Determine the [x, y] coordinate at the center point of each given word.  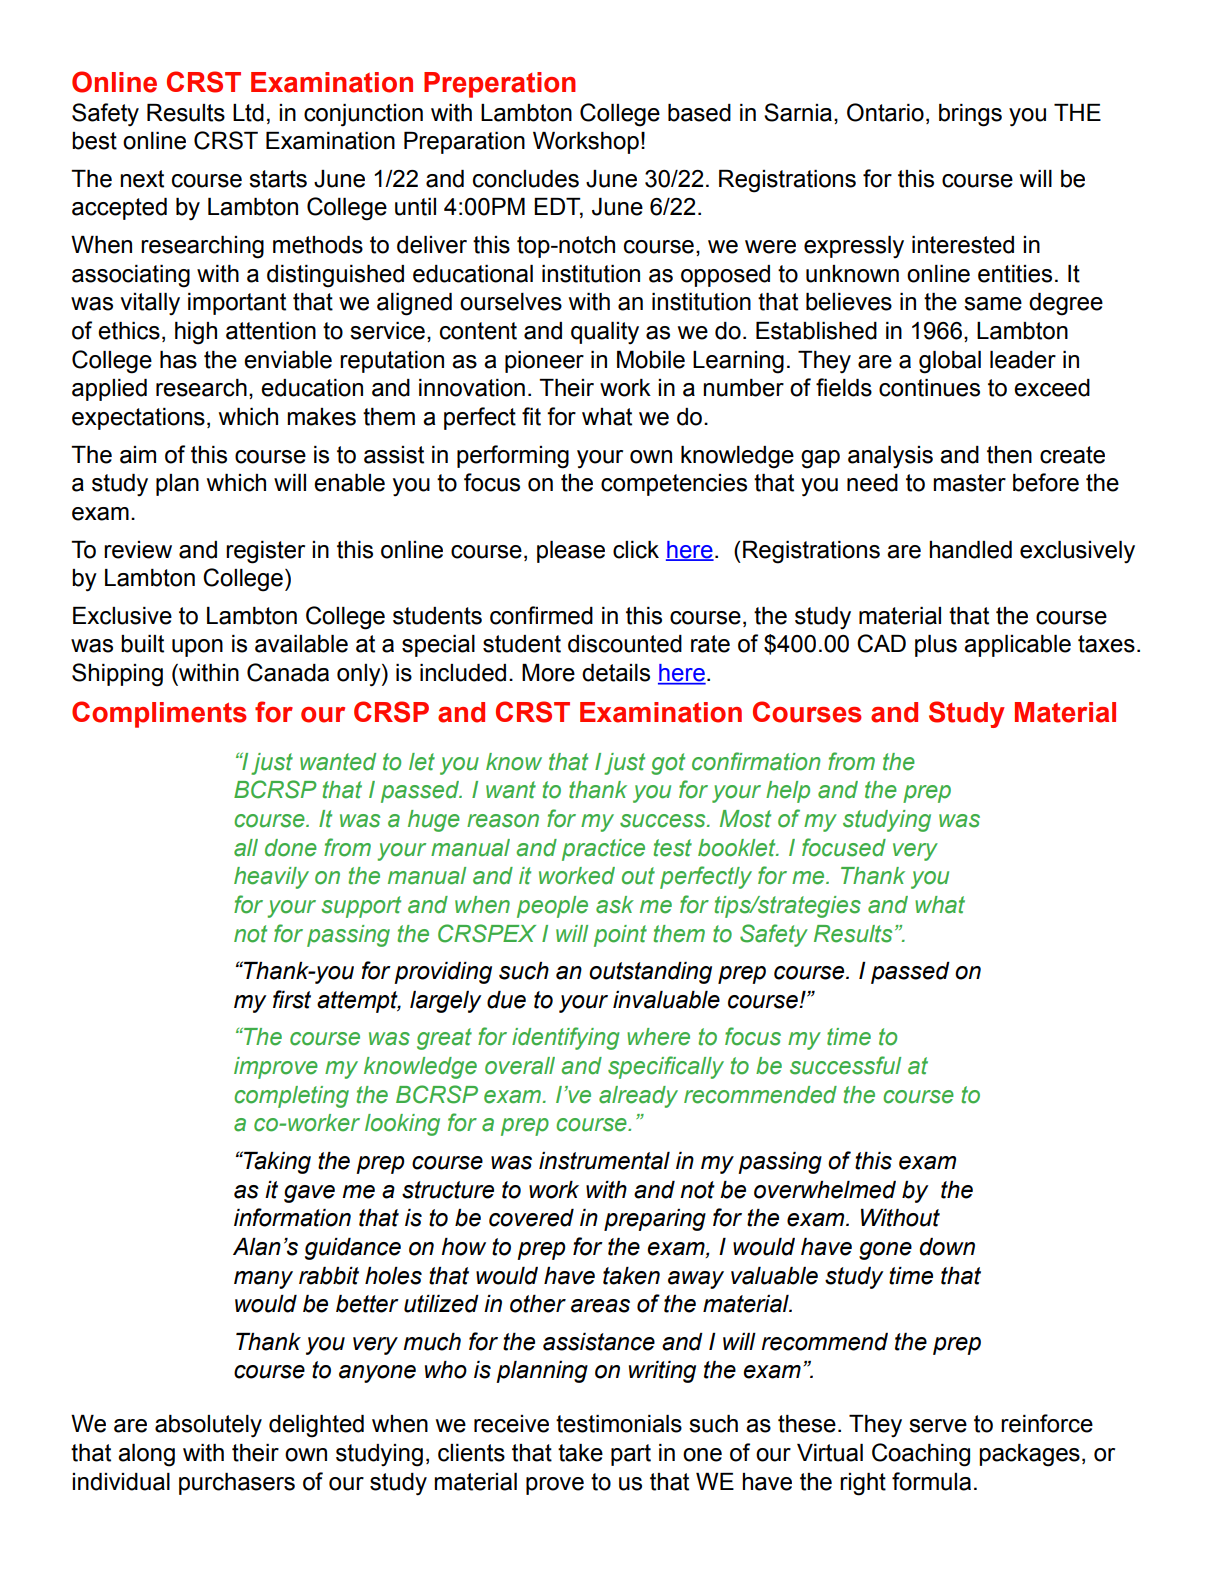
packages [1029, 1455]
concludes [526, 179]
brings [970, 115]
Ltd [248, 113]
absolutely [208, 1426]
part [631, 1455]
